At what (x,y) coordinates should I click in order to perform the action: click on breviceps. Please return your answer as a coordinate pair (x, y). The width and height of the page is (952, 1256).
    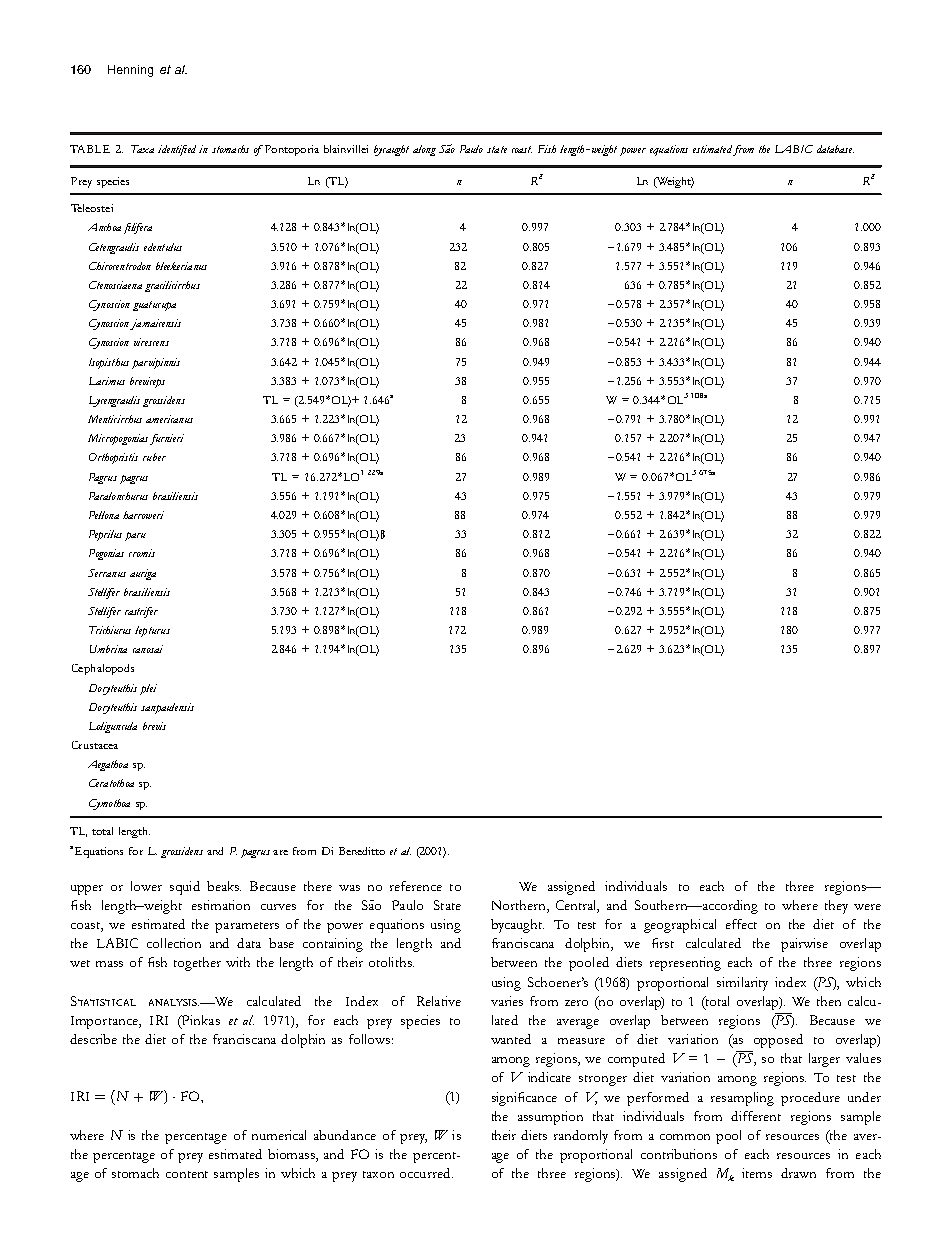
    Looking at the image, I should click on (147, 382).
